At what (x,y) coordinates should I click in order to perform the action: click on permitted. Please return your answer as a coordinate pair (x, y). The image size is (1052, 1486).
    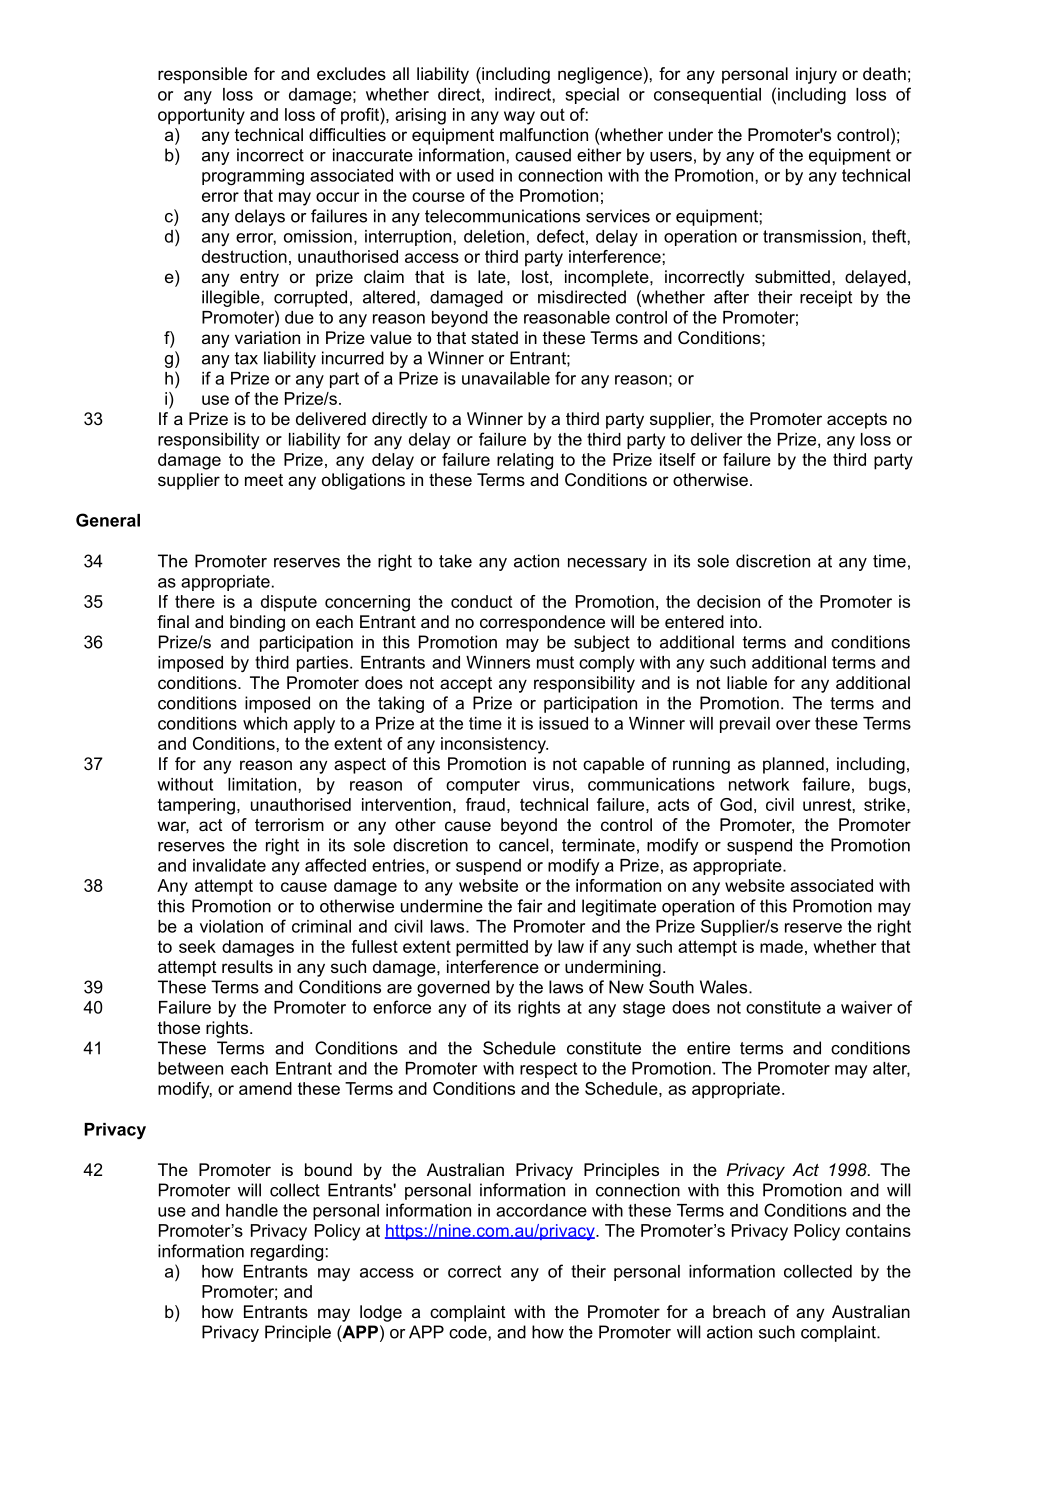
    Looking at the image, I should click on (492, 948).
